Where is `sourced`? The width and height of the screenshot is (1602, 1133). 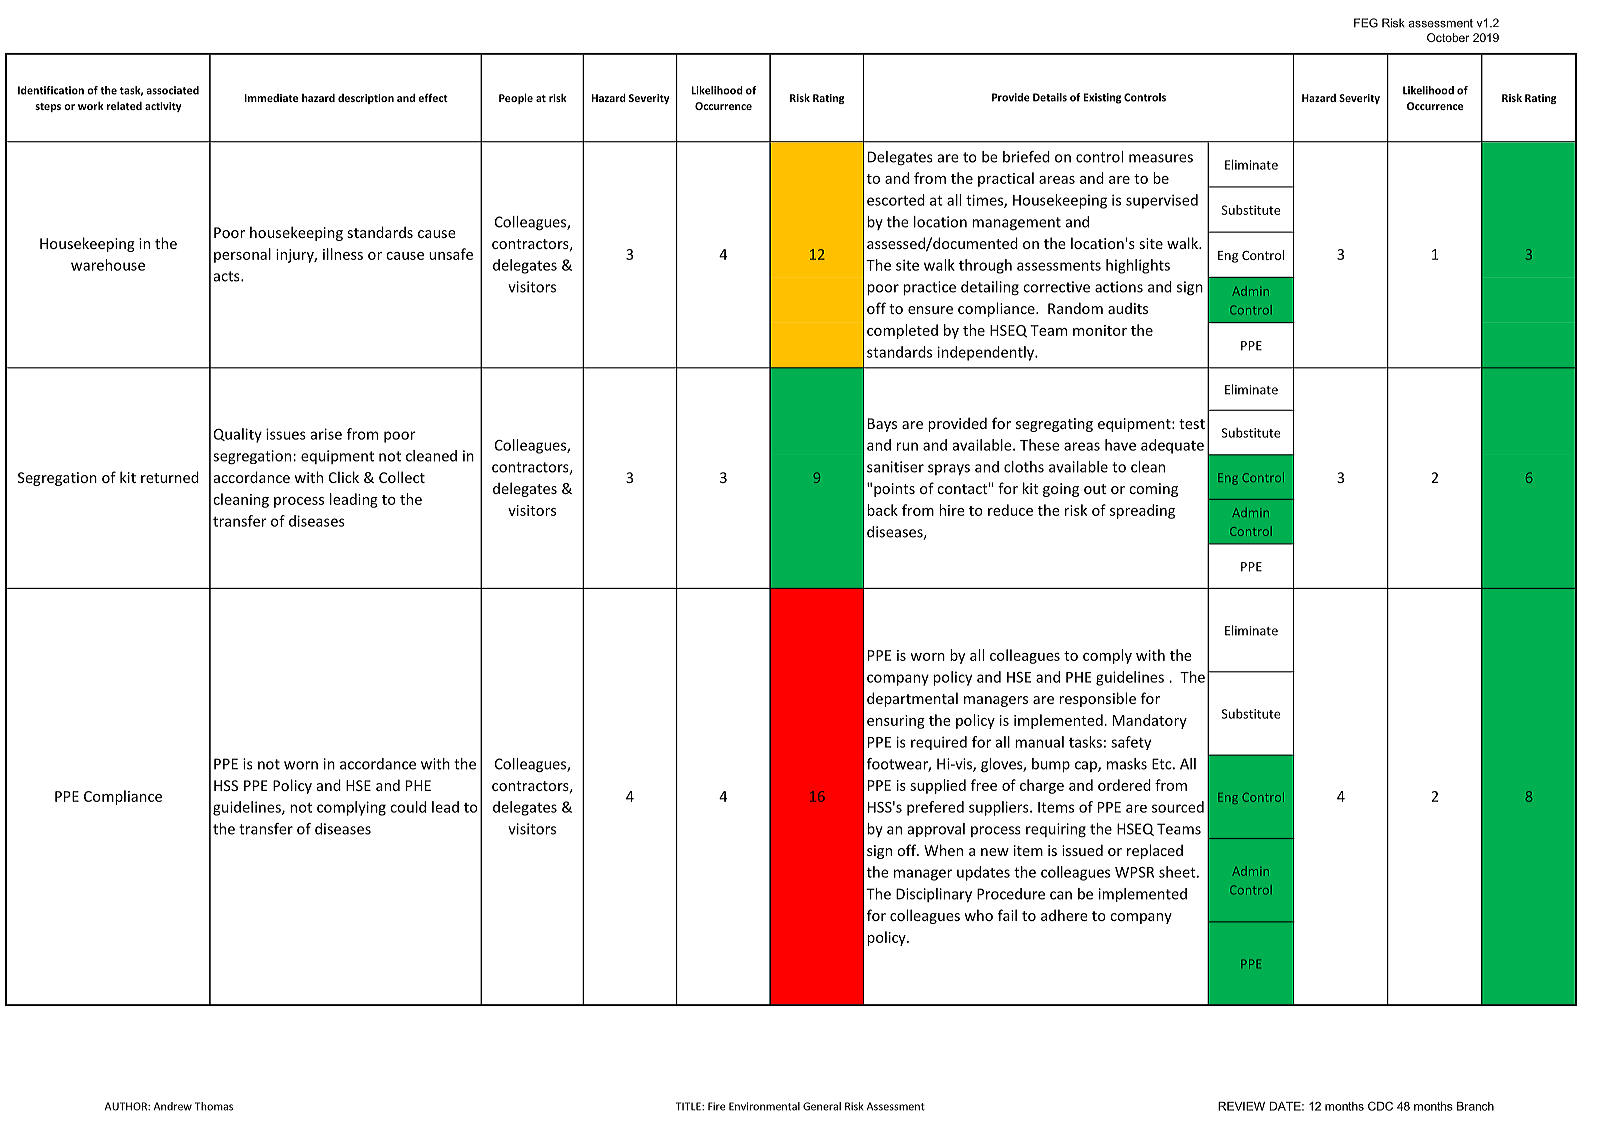
sourced is located at coordinates (1178, 807).
